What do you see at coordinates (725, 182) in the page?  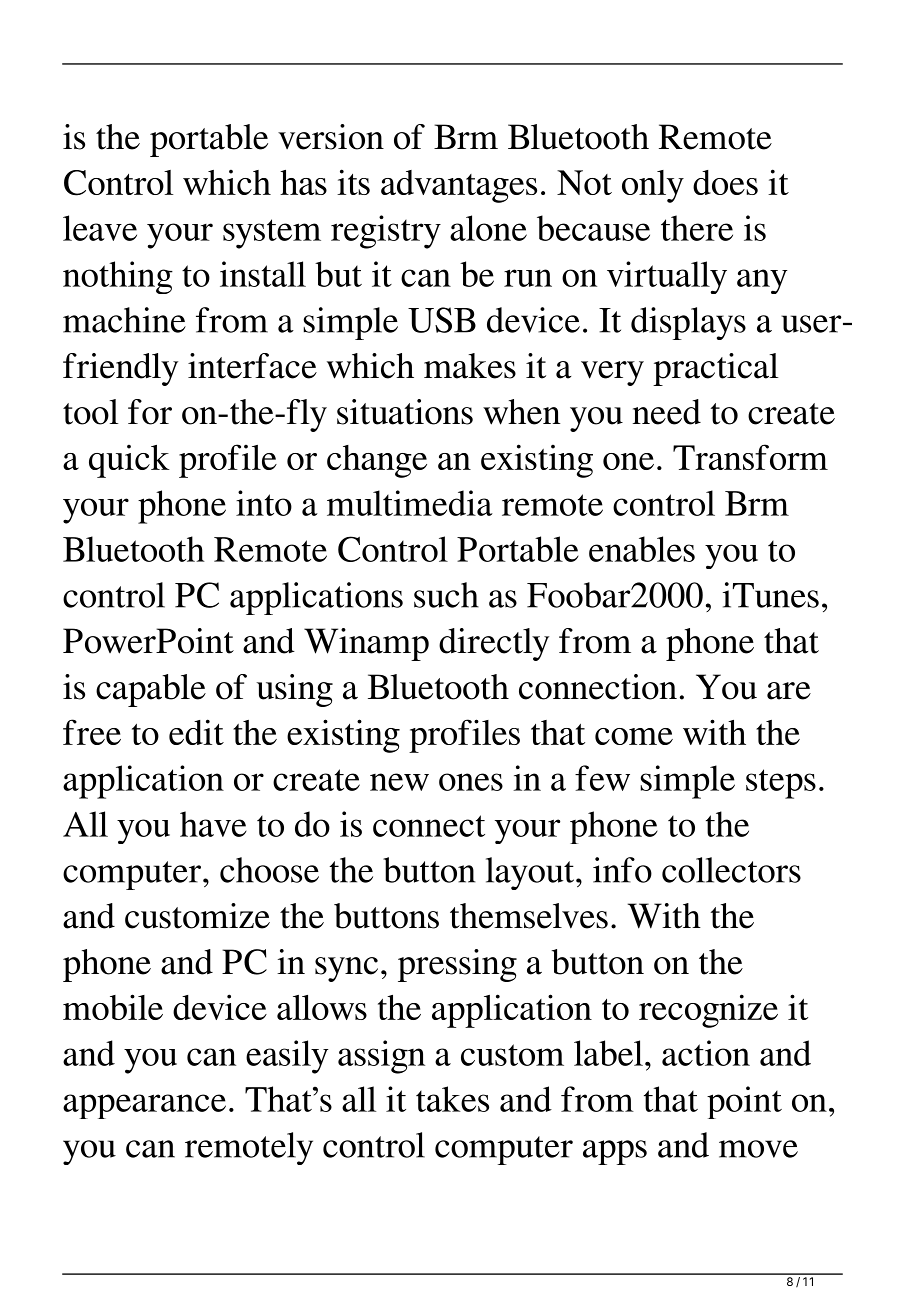 I see `does` at bounding box center [725, 182].
